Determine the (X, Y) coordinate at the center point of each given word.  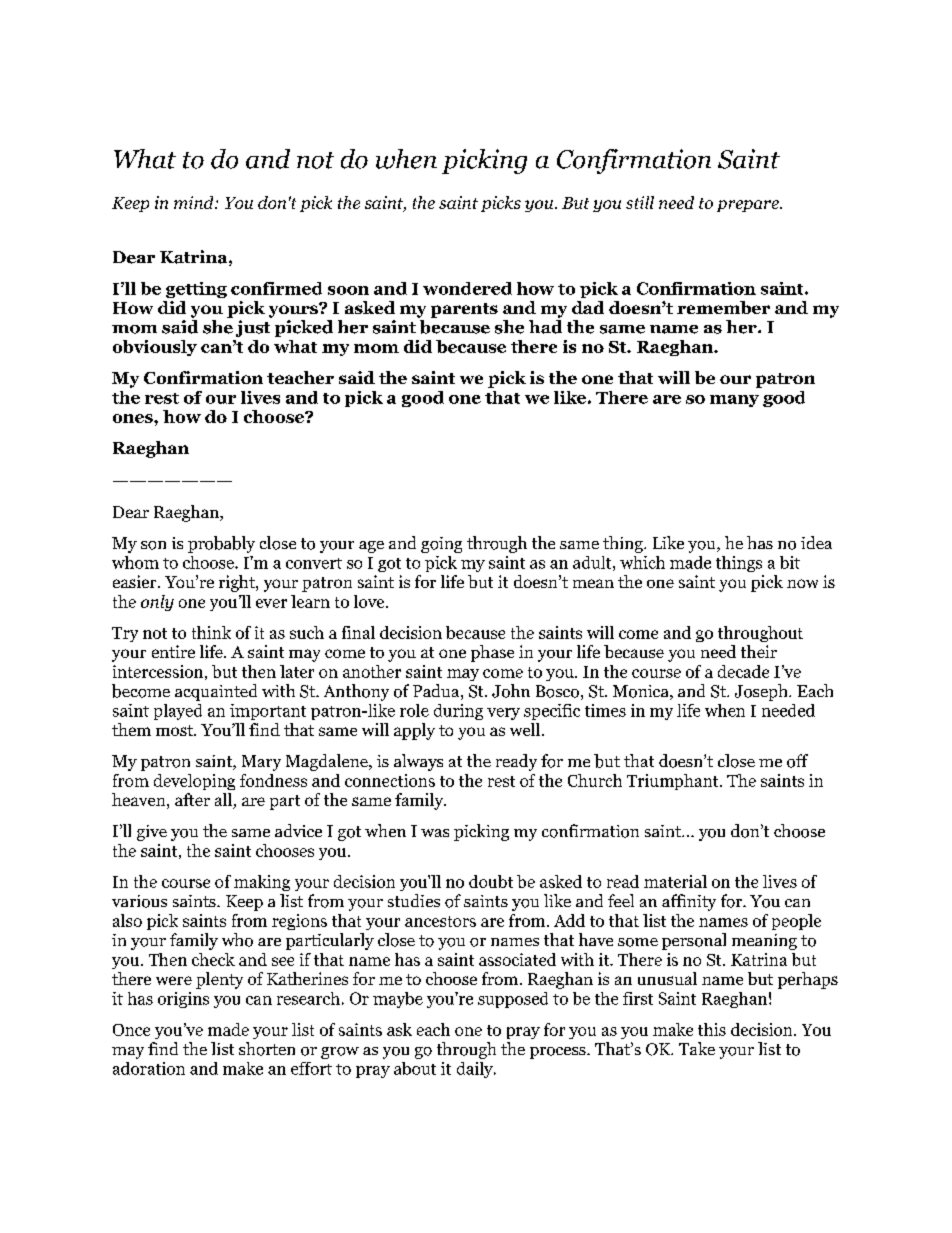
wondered (467, 288)
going (441, 545)
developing (194, 782)
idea (816, 542)
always (418, 762)
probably (221, 544)
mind (195, 202)
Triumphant (674, 782)
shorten (267, 1049)
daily (476, 1070)
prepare (749, 206)
